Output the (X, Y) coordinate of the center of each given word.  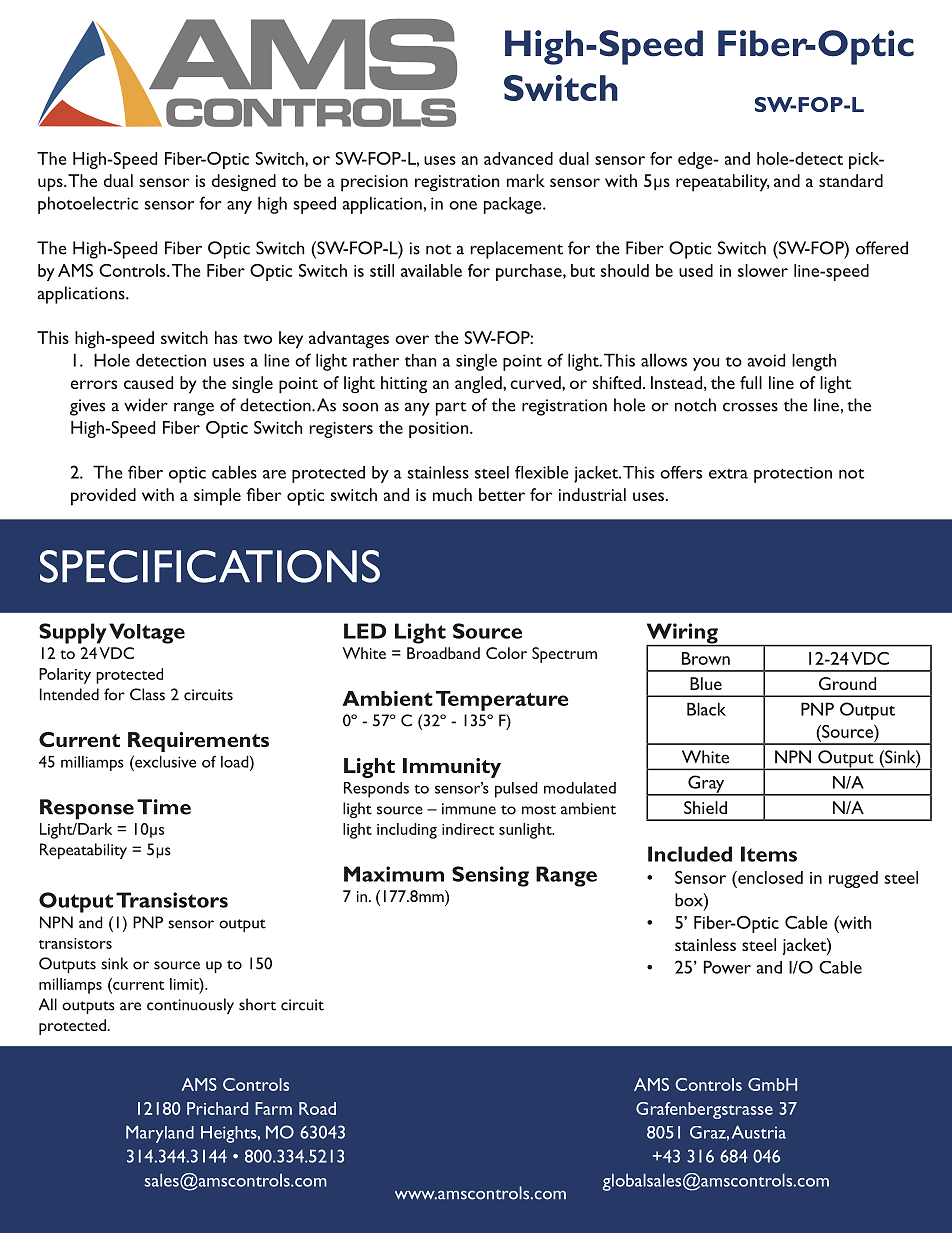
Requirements (198, 742)
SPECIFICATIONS (210, 566)
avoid (766, 360)
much (452, 494)
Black (706, 709)
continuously (190, 1006)
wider (146, 405)
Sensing (490, 876)
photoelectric (88, 205)
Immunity (452, 768)
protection (793, 475)
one (463, 205)
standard (851, 180)
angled (479, 385)
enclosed (769, 877)
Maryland (160, 1134)
